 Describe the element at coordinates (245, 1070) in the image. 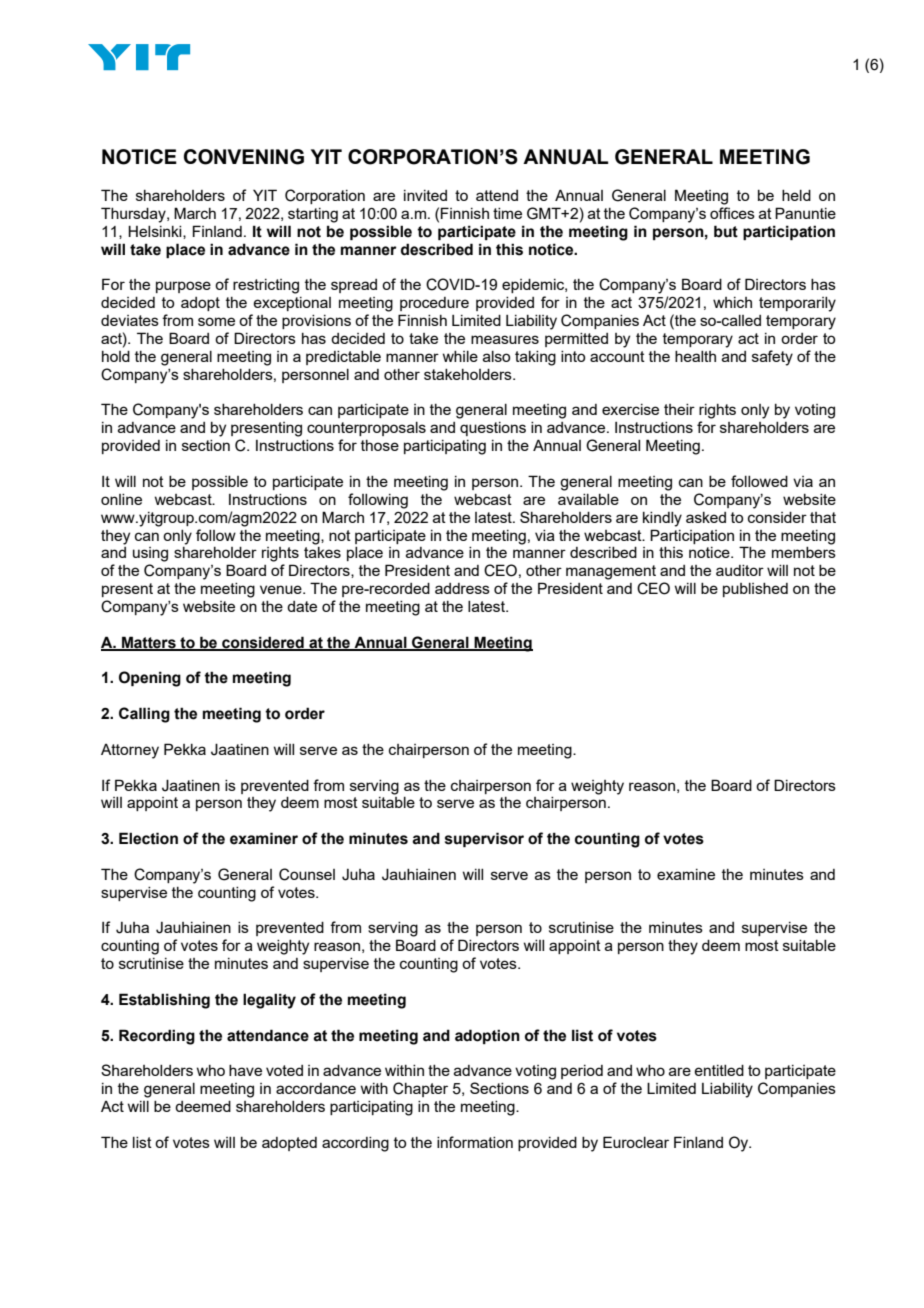

I see `have` at that location.
